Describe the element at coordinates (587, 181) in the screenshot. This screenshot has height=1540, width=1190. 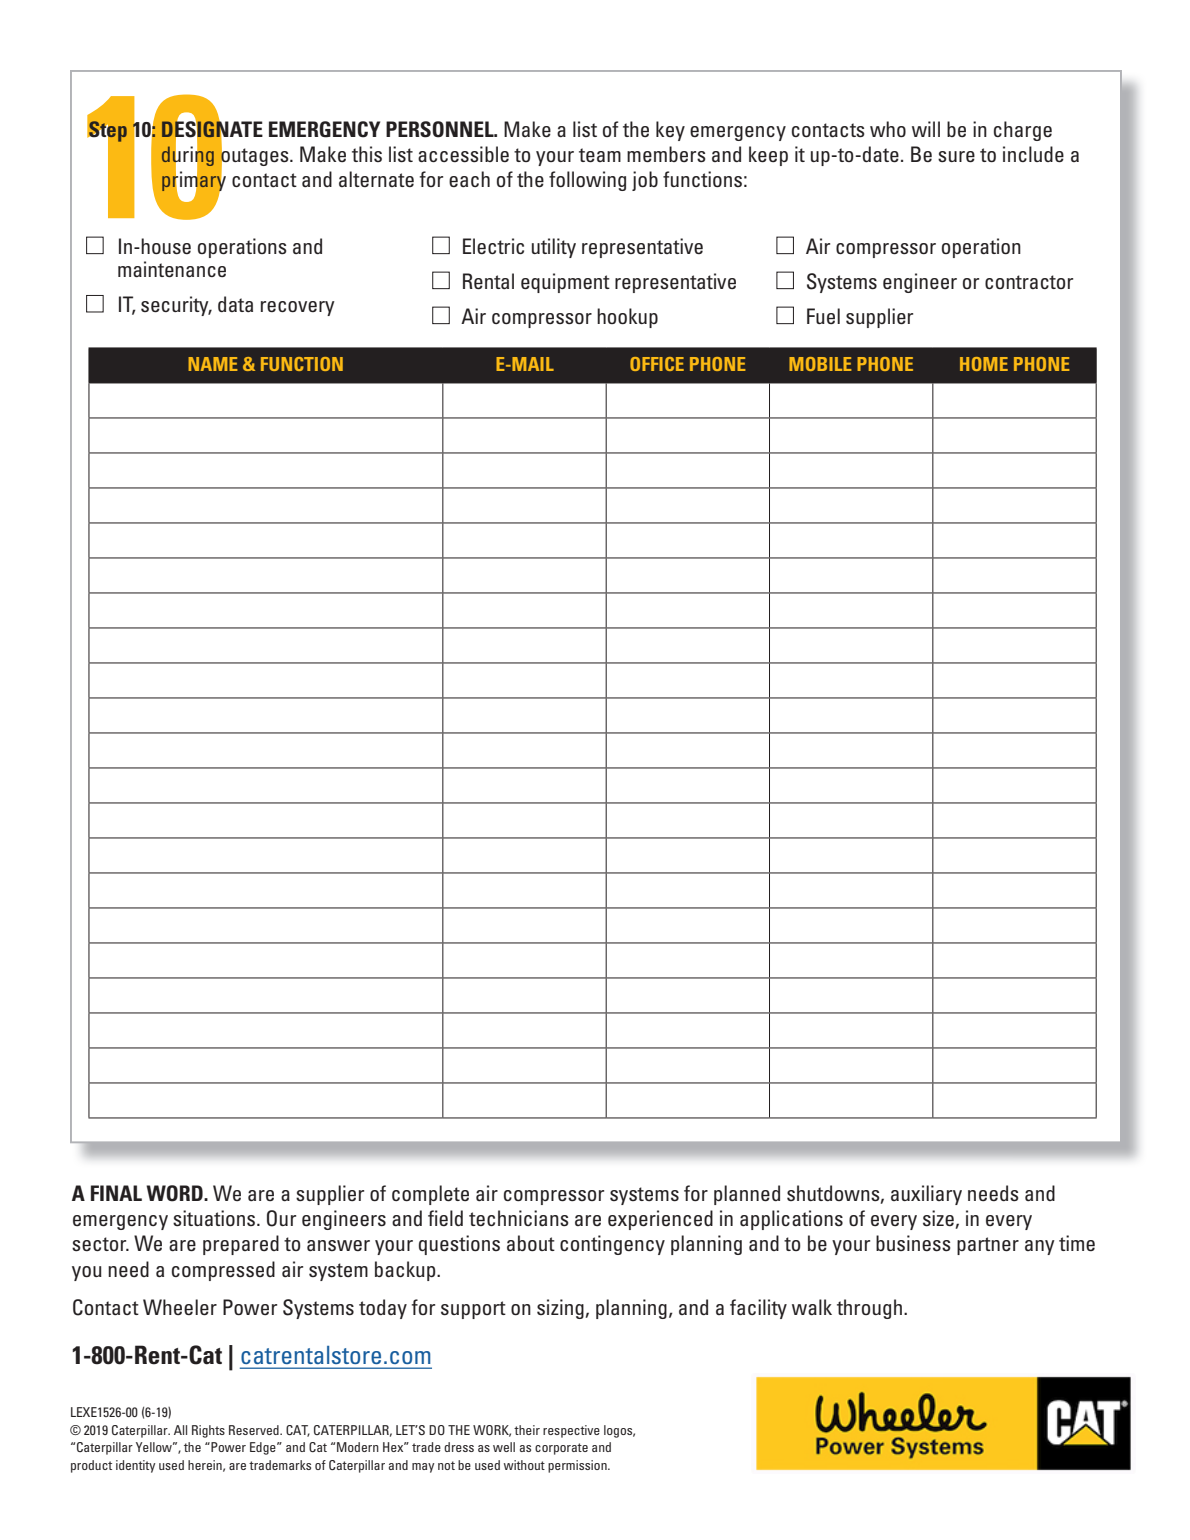
I see `following` at that location.
